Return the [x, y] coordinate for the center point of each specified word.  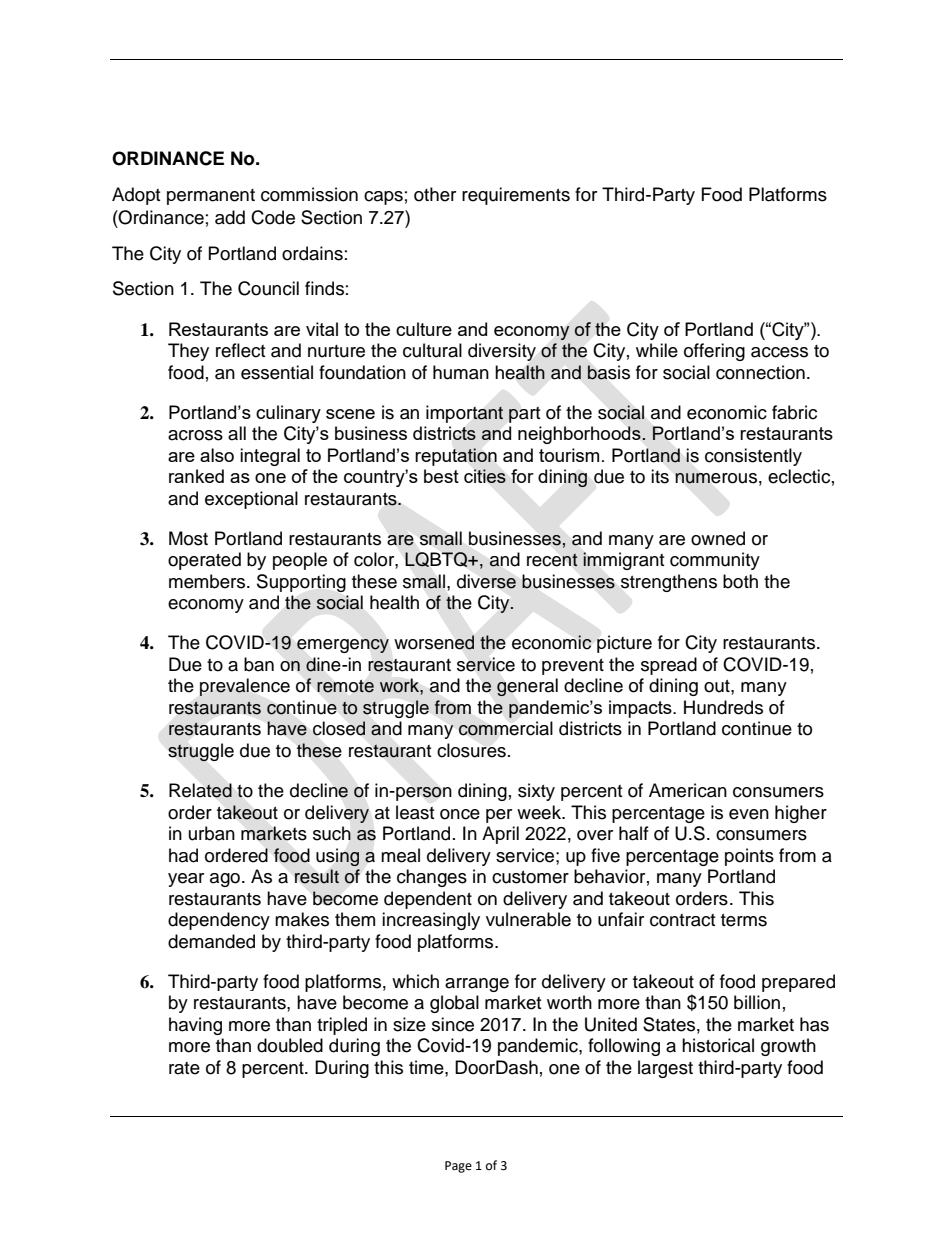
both [740, 581]
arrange [477, 985]
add [230, 217]
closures [471, 750]
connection [760, 372]
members [208, 581]
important [464, 414]
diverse [486, 581]
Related [200, 790]
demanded [211, 941]
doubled [290, 1045]
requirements [516, 196]
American [688, 790]
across [195, 435]
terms [744, 920]
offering [714, 352]
